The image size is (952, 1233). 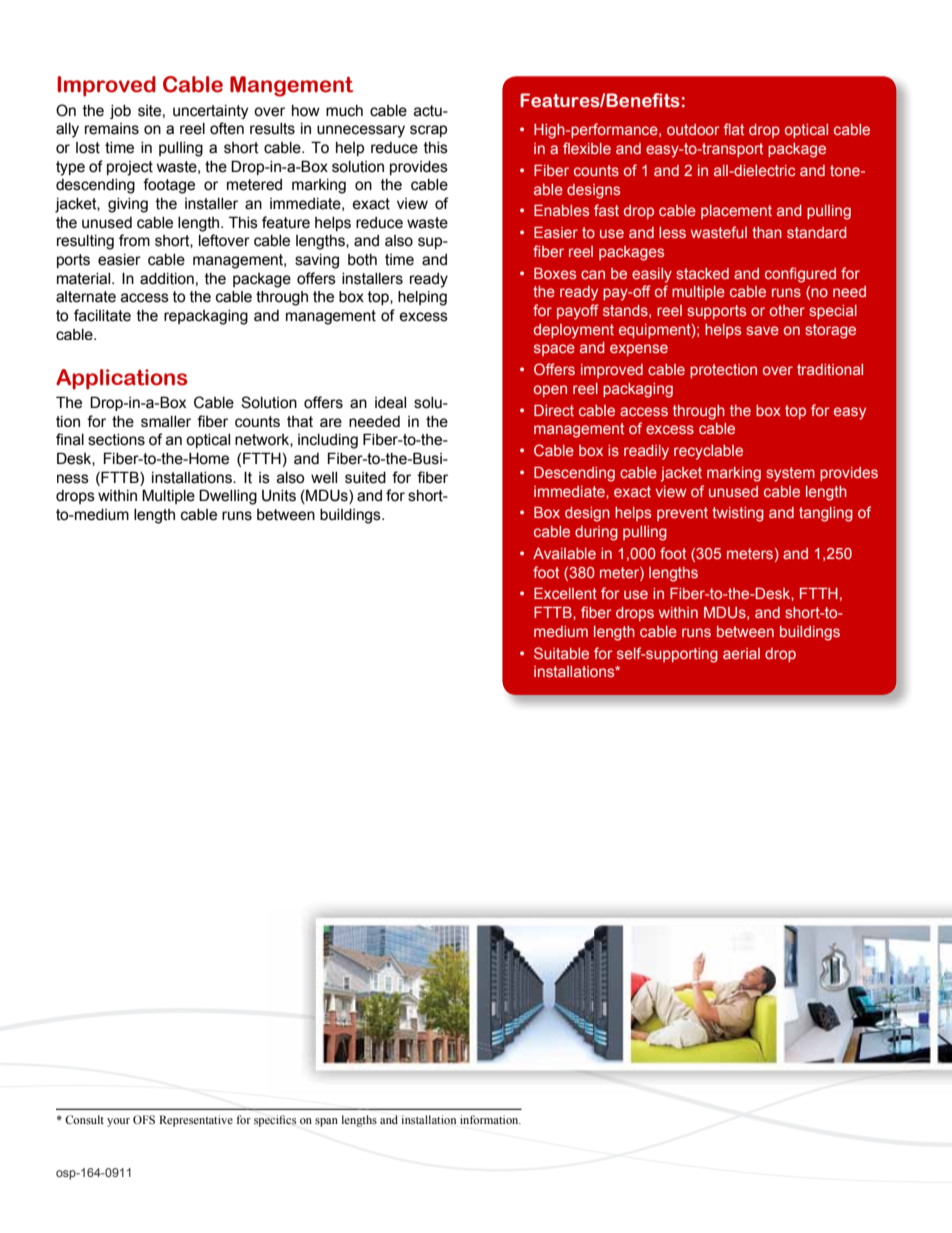 What do you see at coordinates (326, 1122) in the document?
I see `span` at bounding box center [326, 1122].
